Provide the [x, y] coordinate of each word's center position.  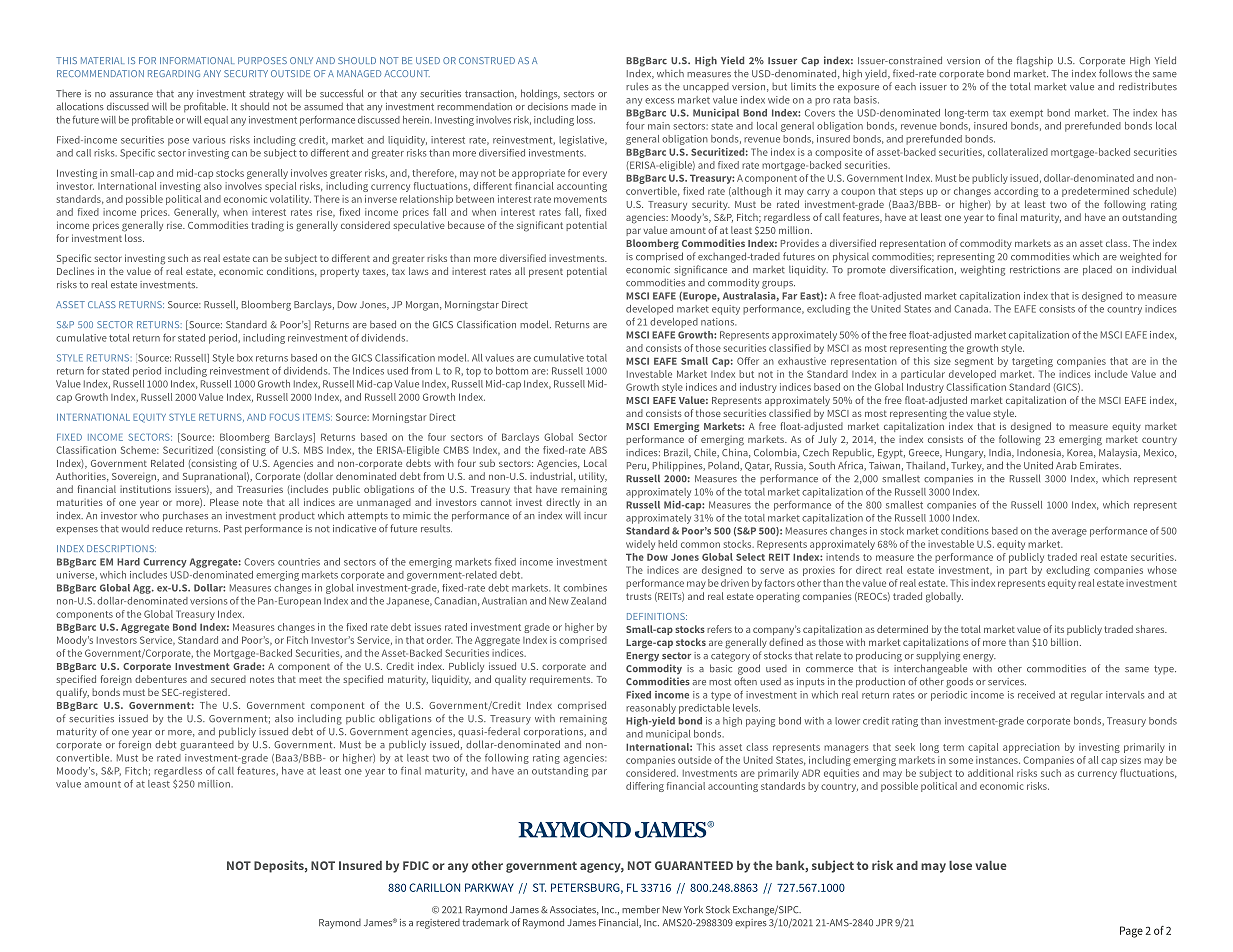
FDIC [416, 865]
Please [224, 502]
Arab [1066, 465]
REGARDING [174, 73]
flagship [1035, 61]
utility [593, 477]
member [641, 910]
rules [637, 87]
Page [1131, 932]
